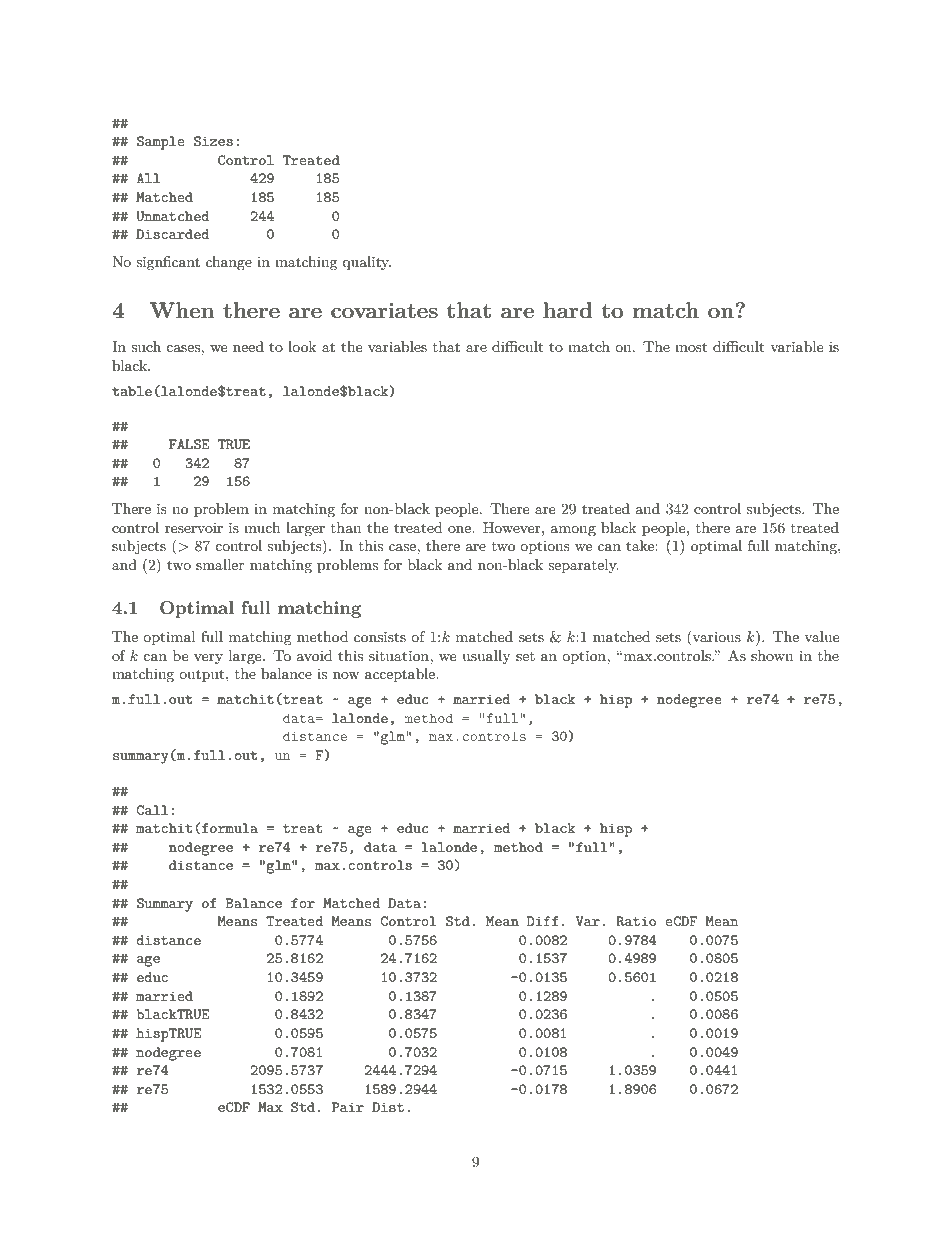 This page has width=952, height=1233. Describe the element at coordinates (248, 346) in the page. I see `need` at that location.
